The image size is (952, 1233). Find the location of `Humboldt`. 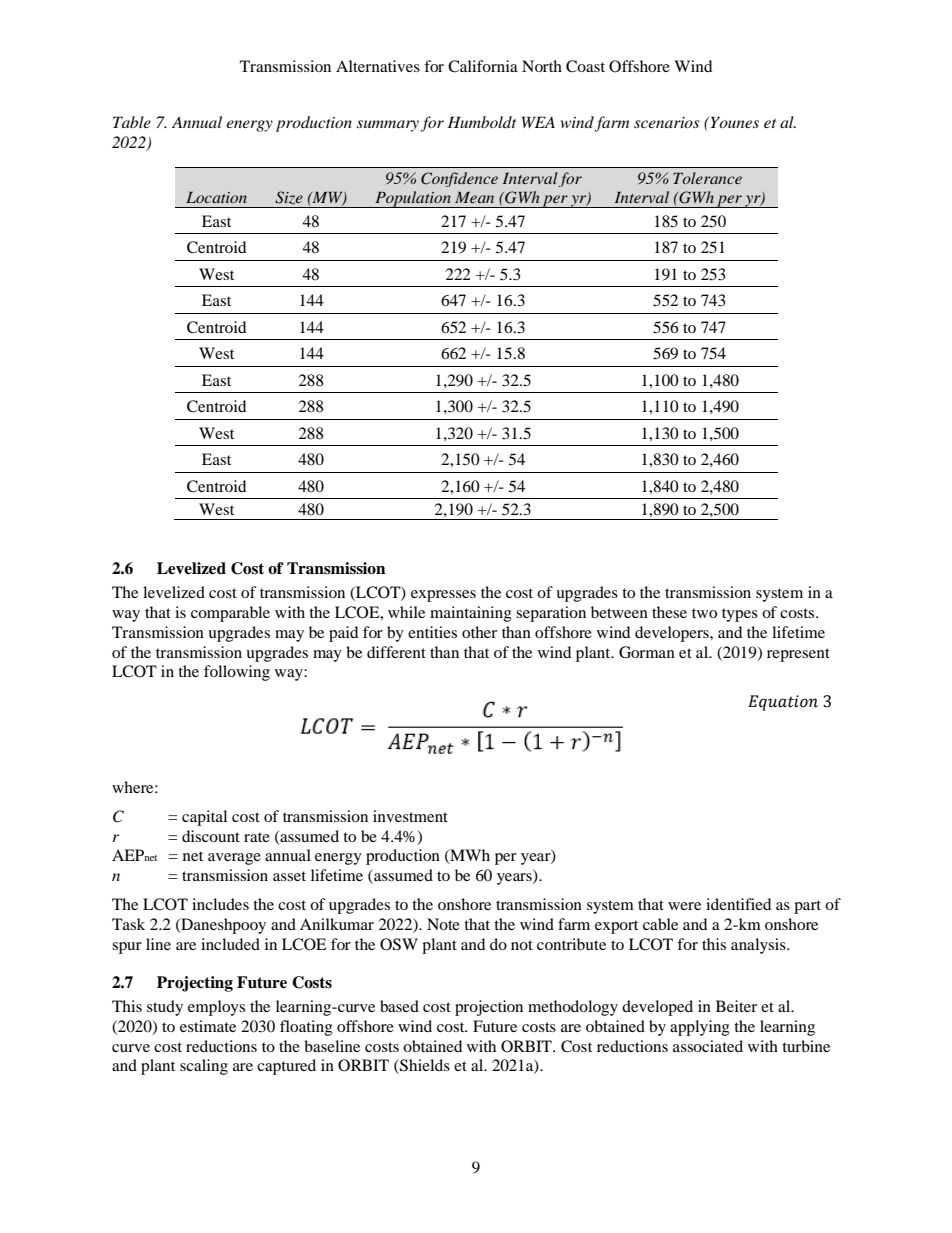

Humboldt is located at coordinates (481, 122).
